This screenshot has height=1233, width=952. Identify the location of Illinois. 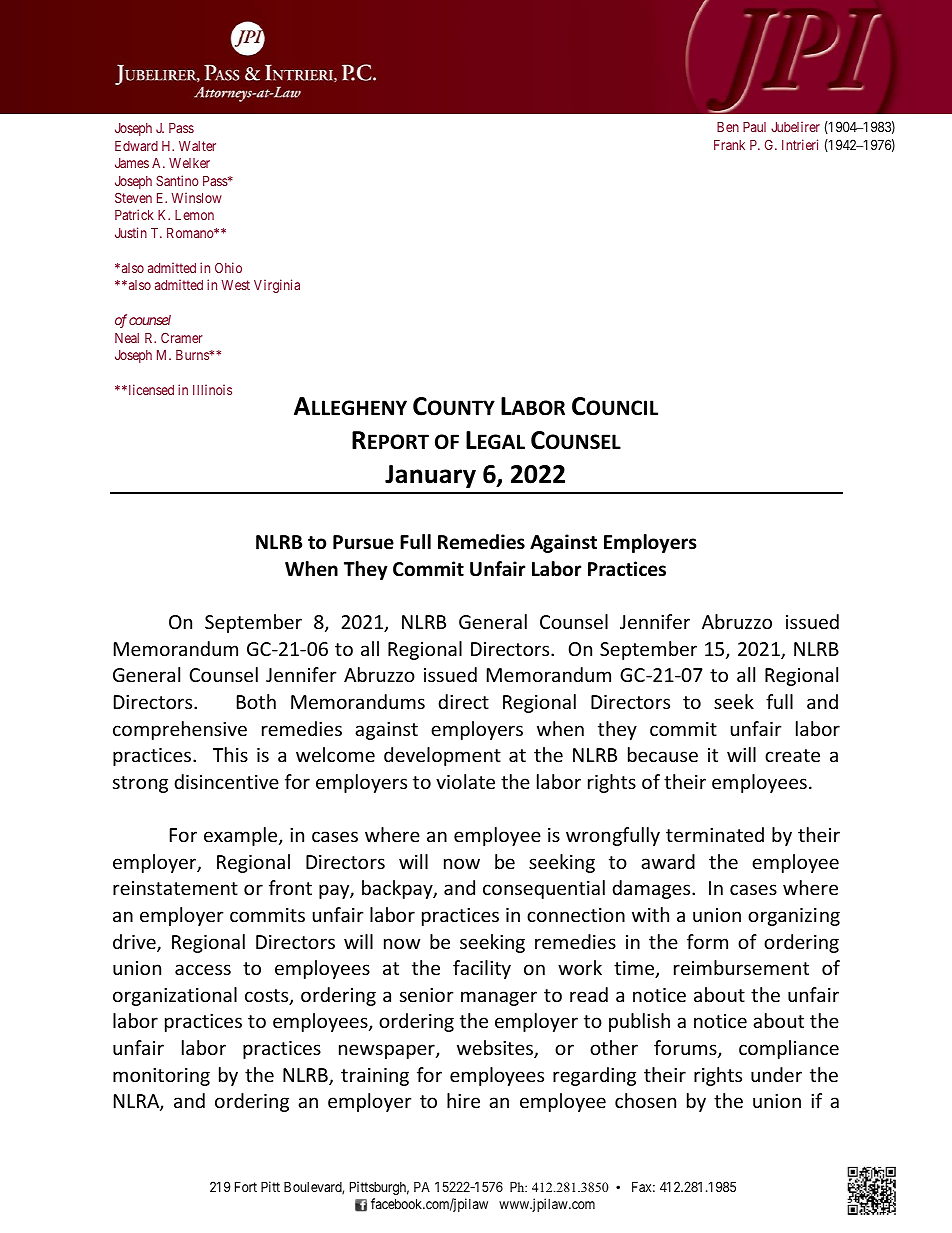
(212, 389).
